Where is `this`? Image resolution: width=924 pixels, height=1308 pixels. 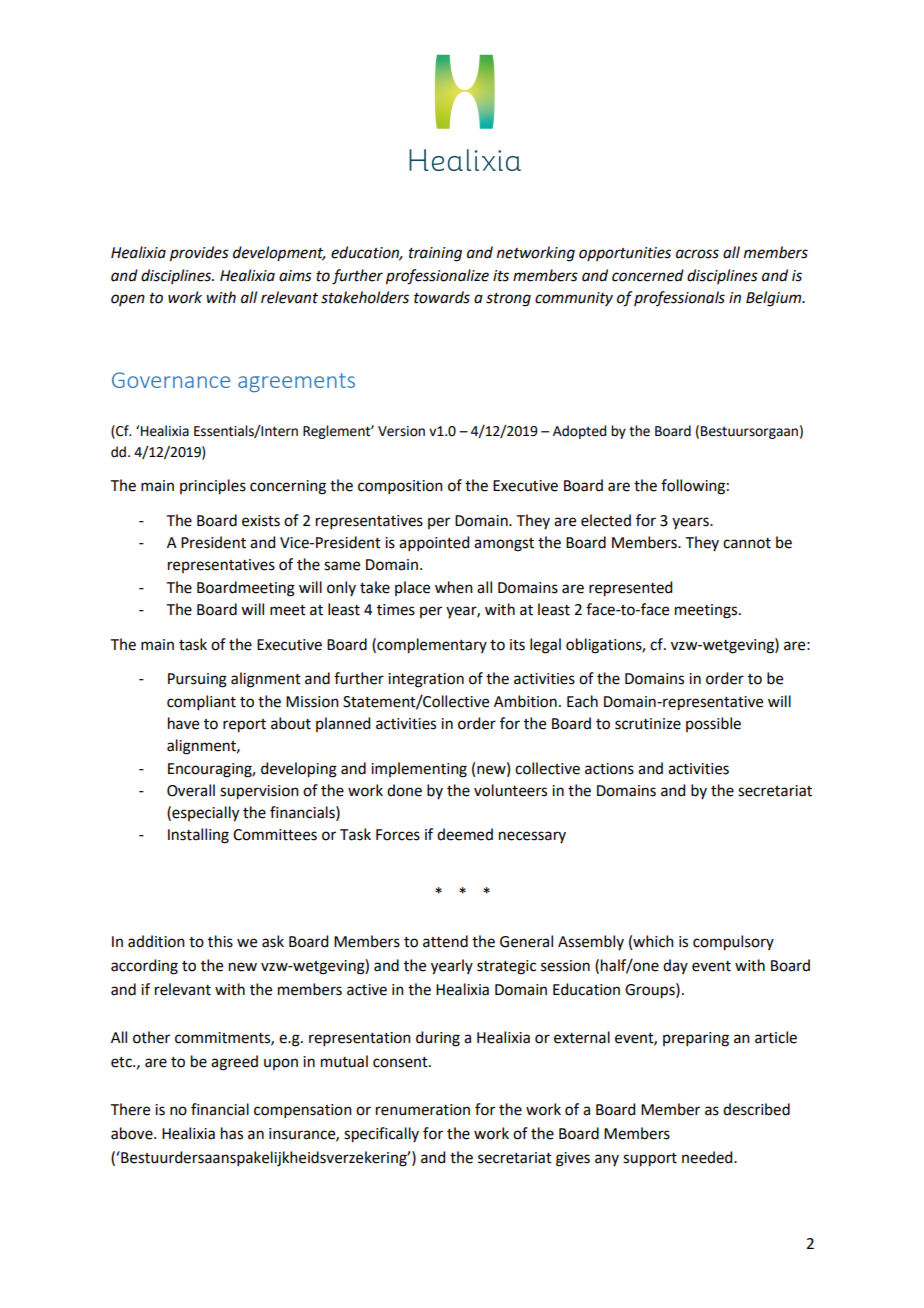
this is located at coordinates (220, 941).
